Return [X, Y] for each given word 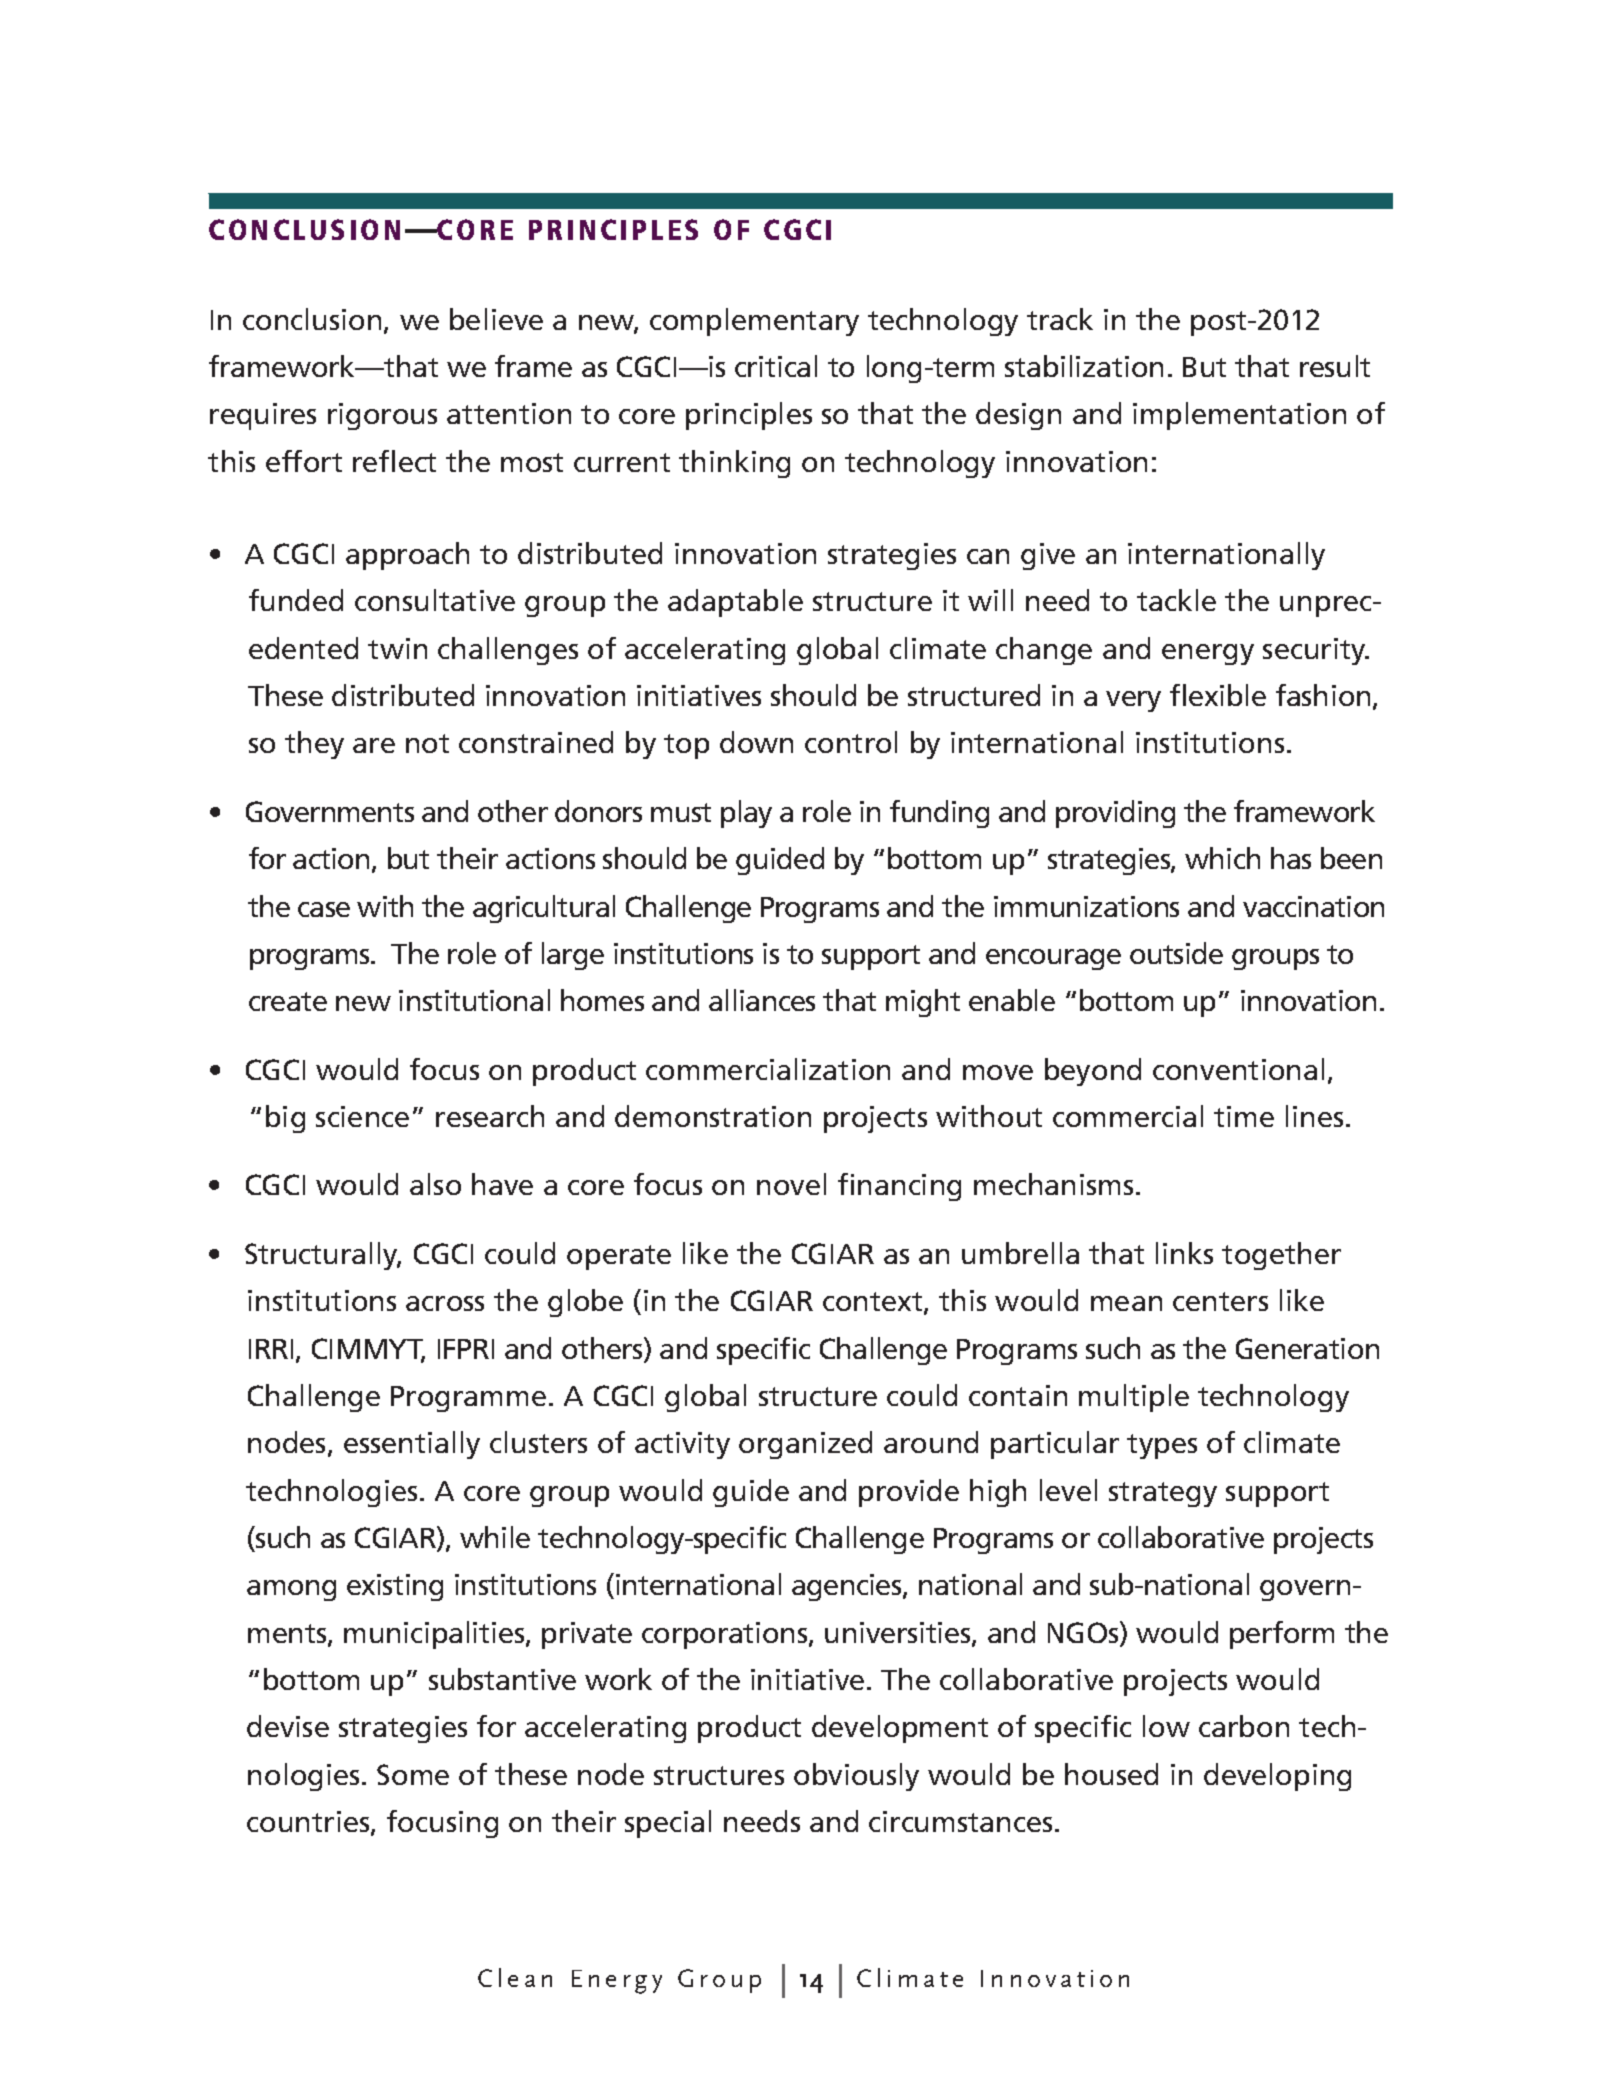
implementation [1239, 416]
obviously [856, 1777]
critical [776, 366]
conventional [1238, 1069]
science [362, 1116]
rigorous [382, 416]
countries [309, 1823]
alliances [762, 1000]
